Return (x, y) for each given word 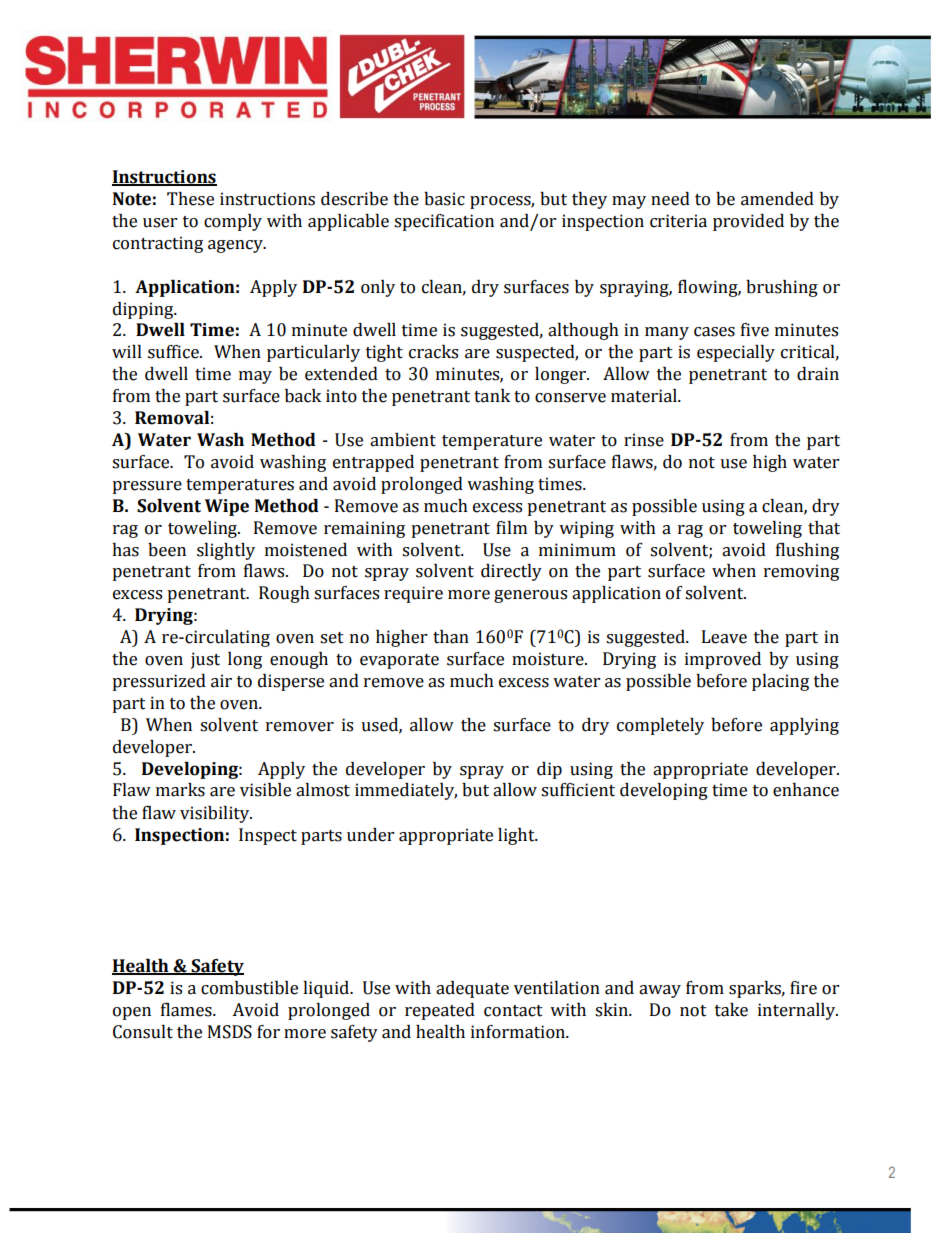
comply (233, 222)
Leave (724, 637)
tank (492, 396)
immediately (406, 791)
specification (444, 222)
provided (748, 222)
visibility (216, 814)
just (205, 660)
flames (187, 1009)
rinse (644, 440)
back (303, 396)
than (451, 637)
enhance (806, 790)
